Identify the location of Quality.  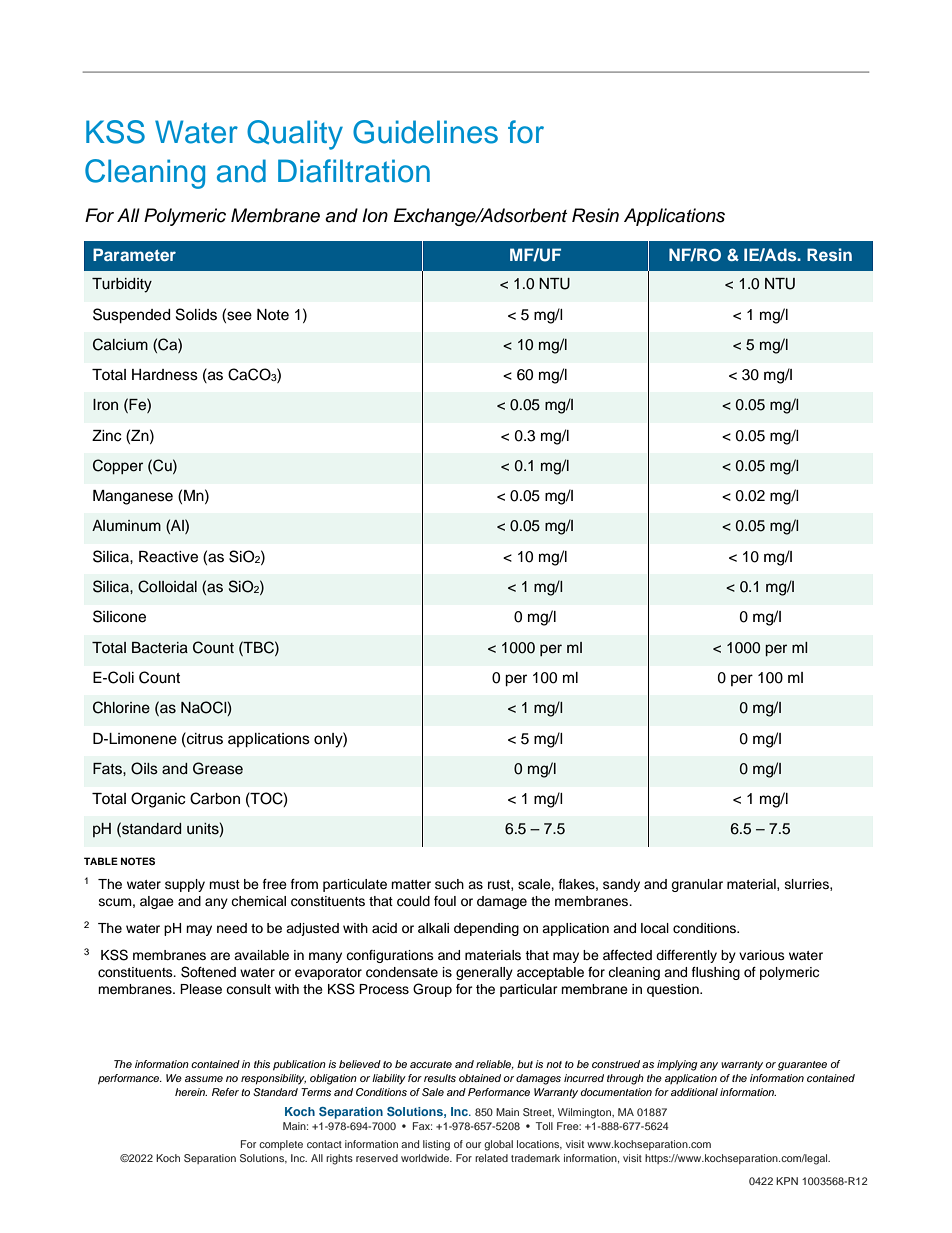
(295, 135).
